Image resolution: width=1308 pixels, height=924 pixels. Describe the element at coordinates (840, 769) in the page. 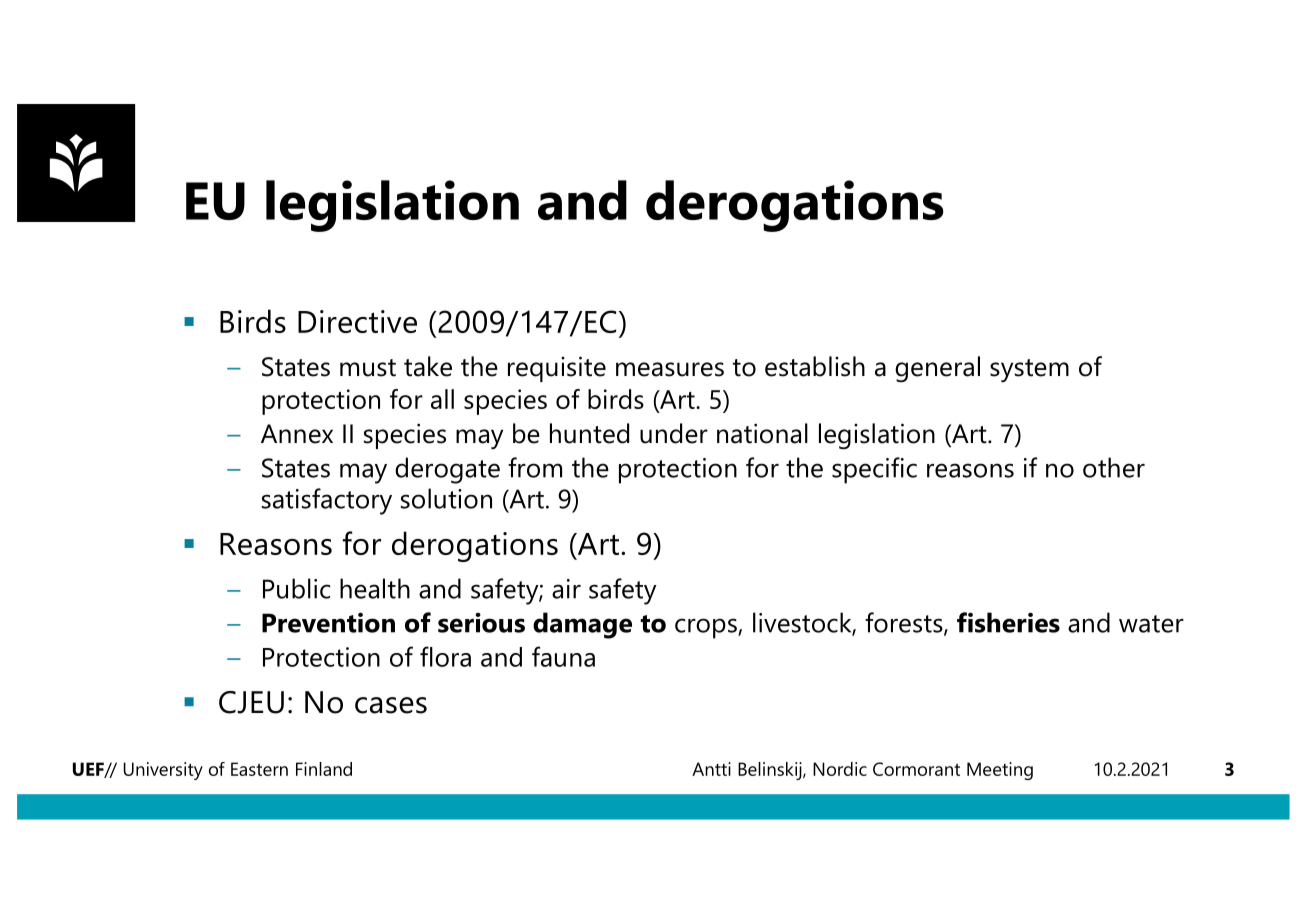

I see `Nordic` at that location.
